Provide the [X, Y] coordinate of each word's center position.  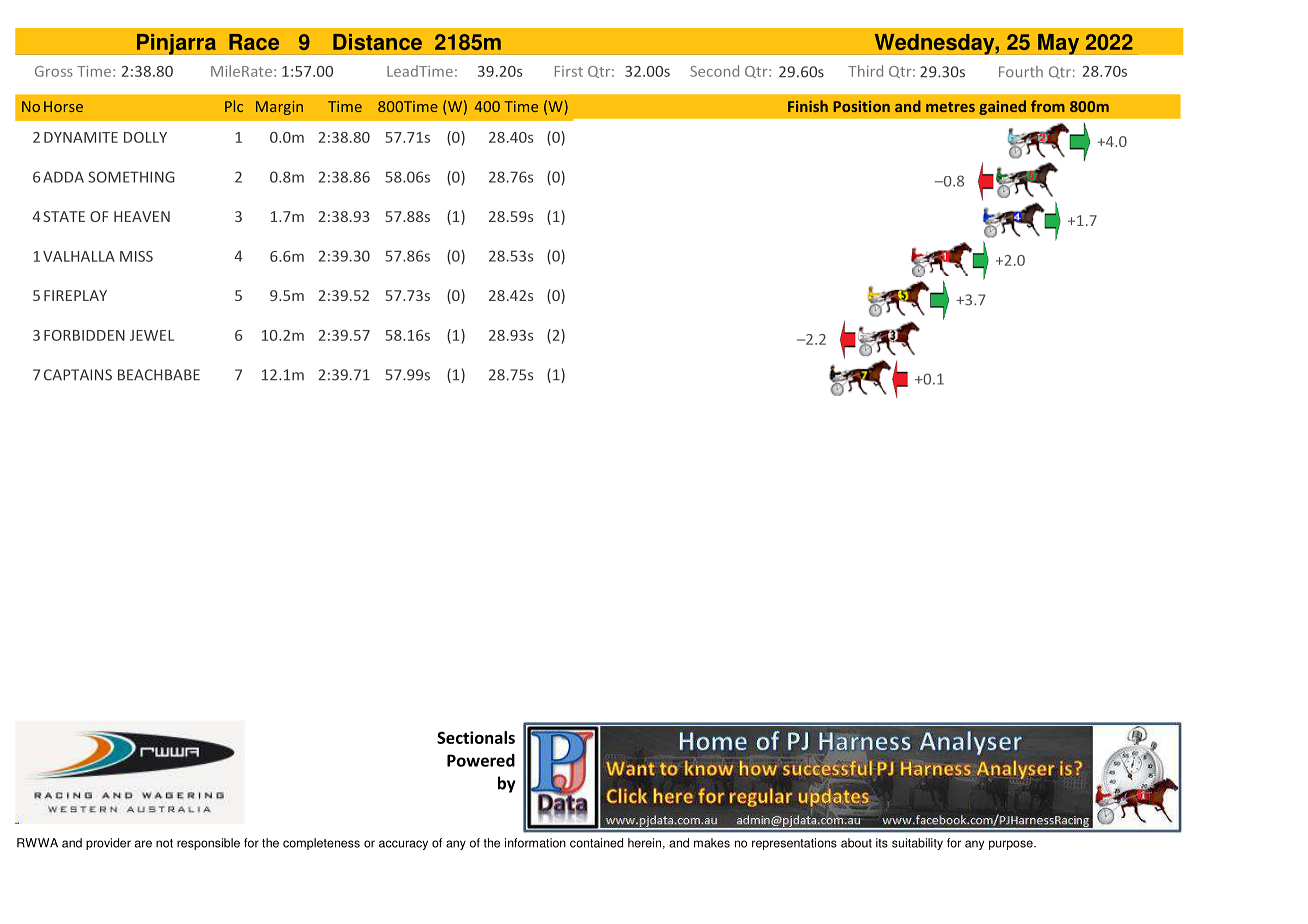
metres [950, 107]
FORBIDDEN [84, 335]
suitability [917, 844]
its [882, 843]
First [569, 71]
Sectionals [476, 737]
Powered [481, 760]
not [164, 843]
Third [865, 71]
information [535, 843]
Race [254, 42]
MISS [136, 256]
